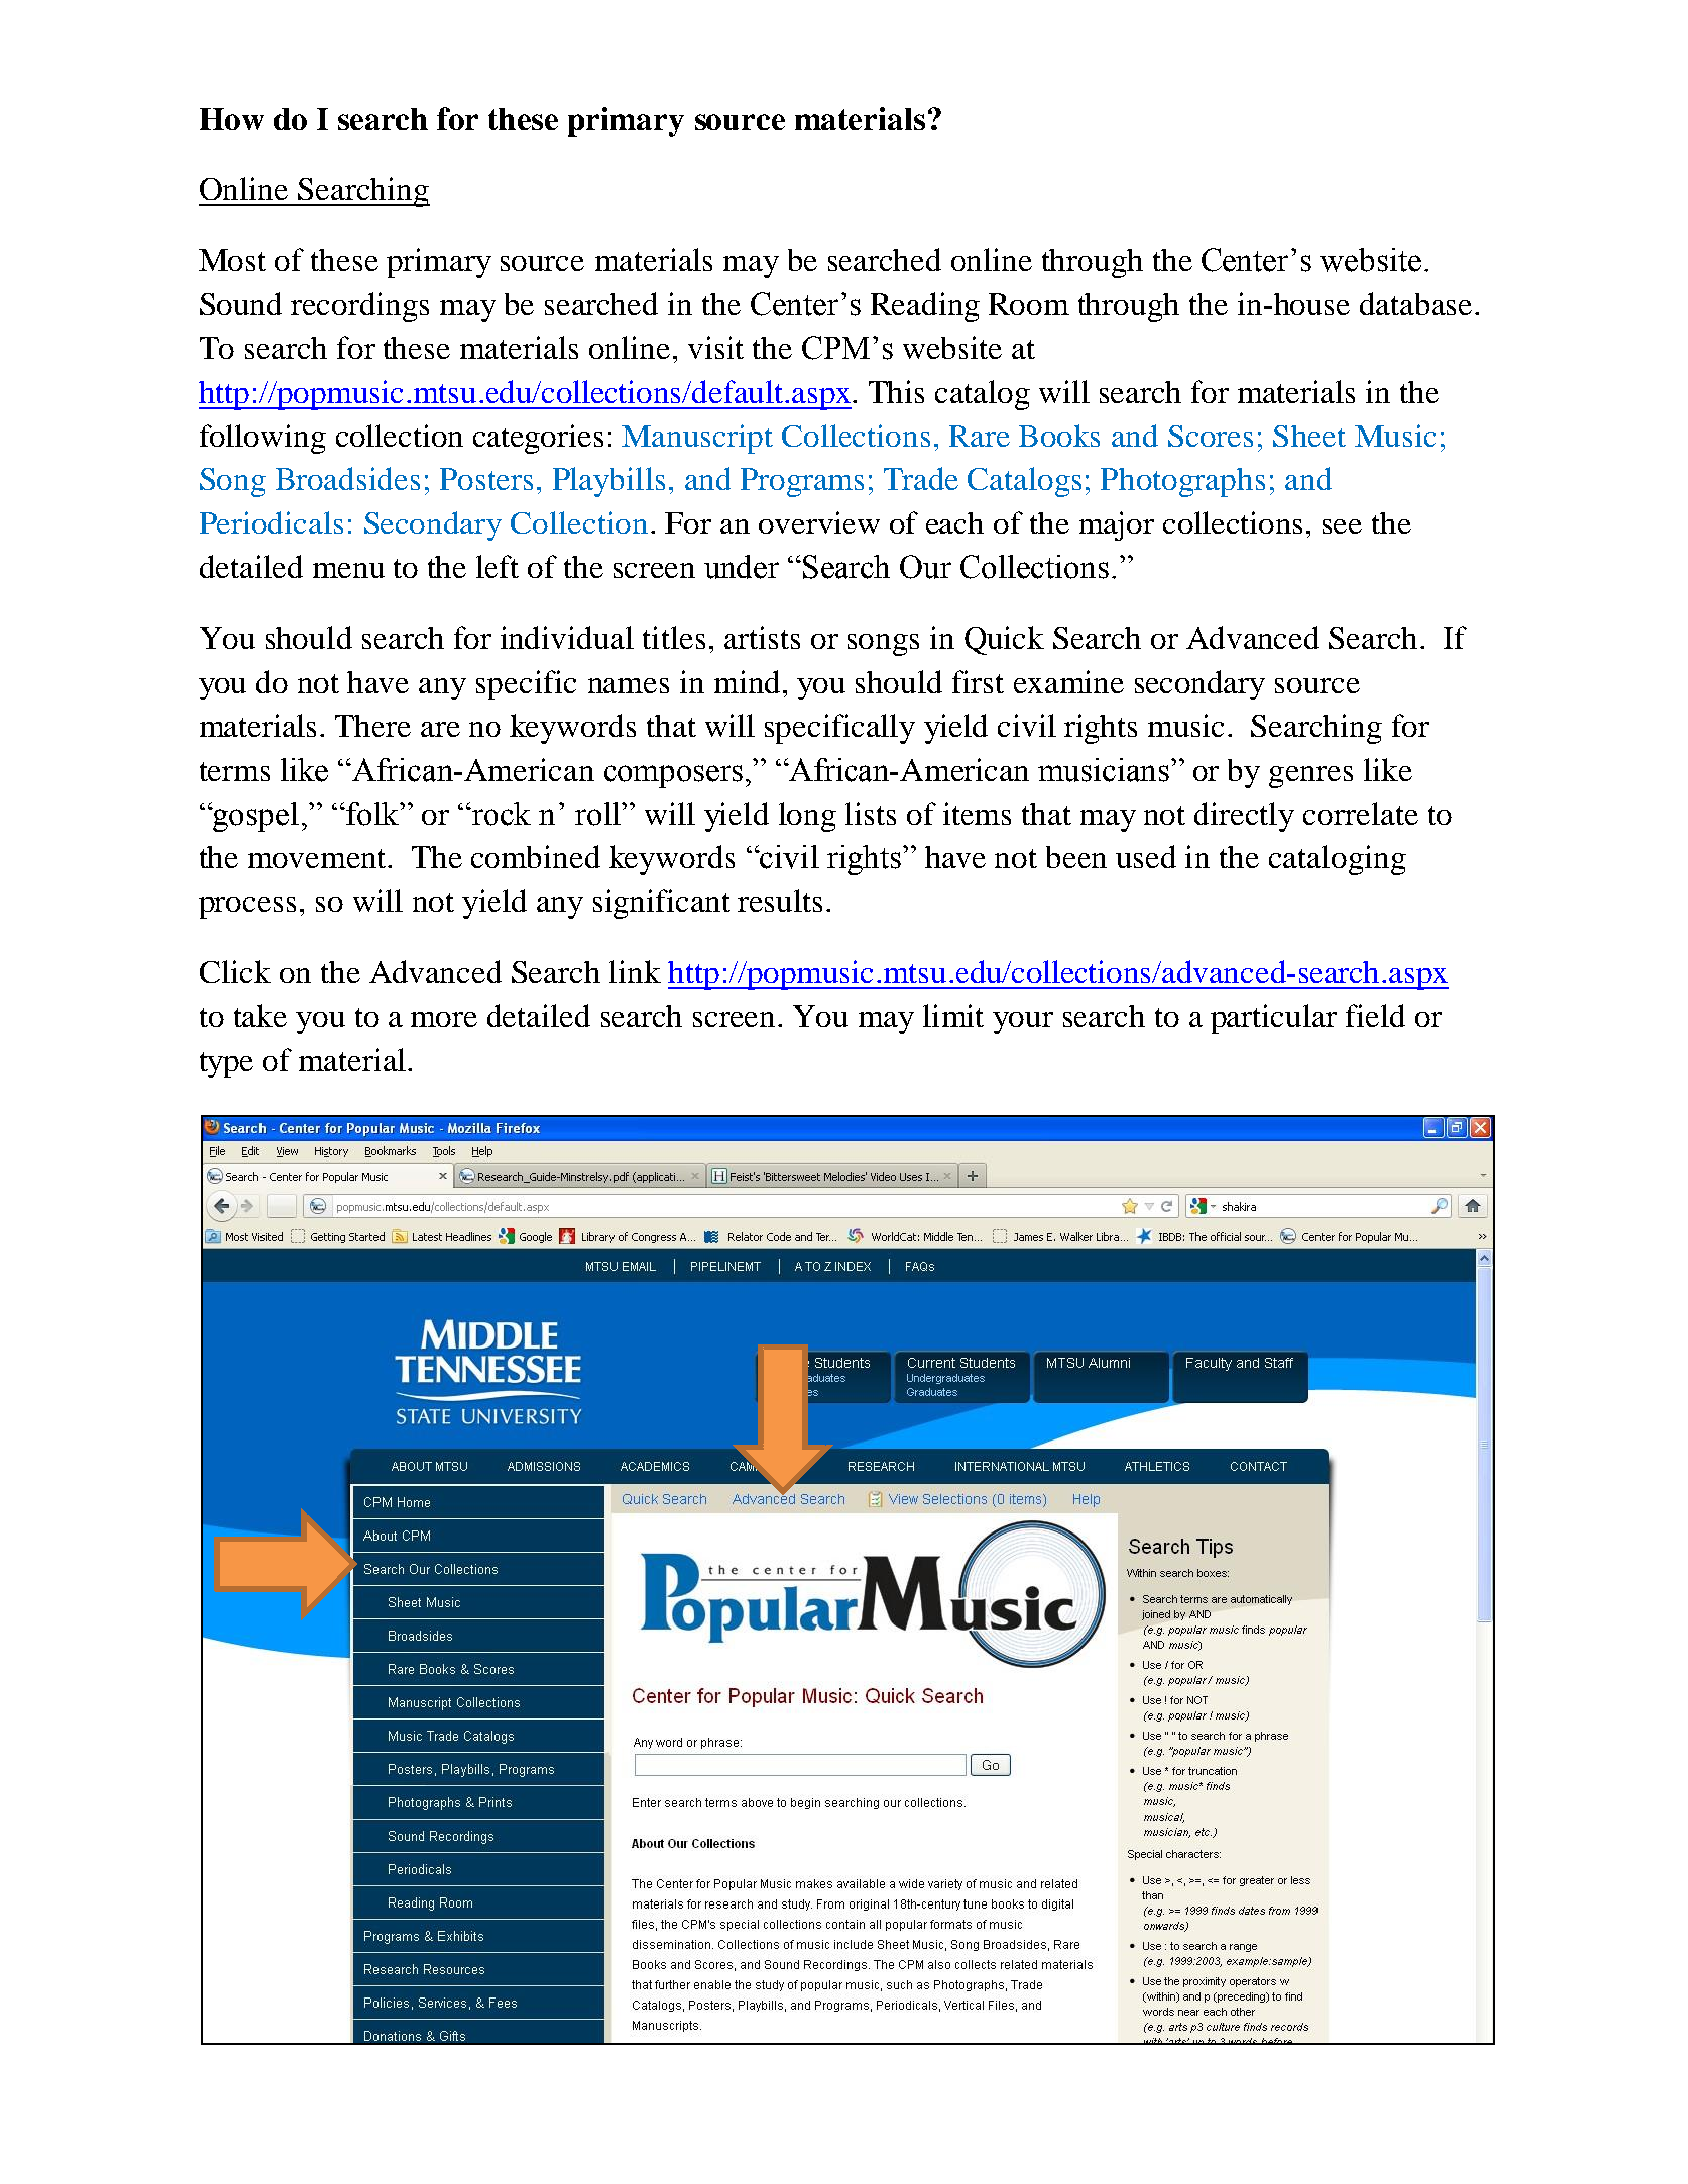 This page has height=2184, width=1688. I want to click on Programs, so click(802, 482).
